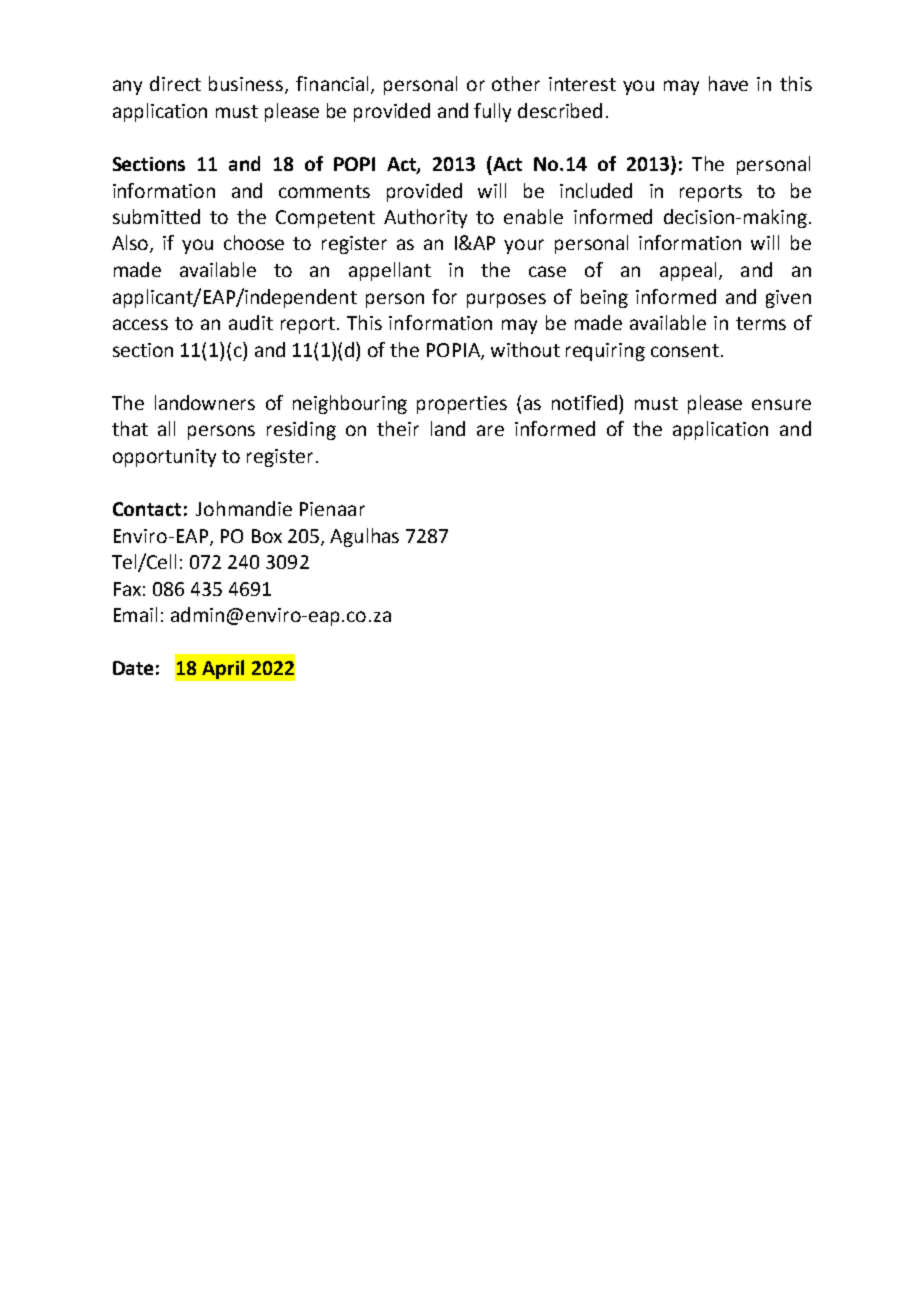 This page has width=924, height=1308. I want to click on direct, so click(175, 83).
